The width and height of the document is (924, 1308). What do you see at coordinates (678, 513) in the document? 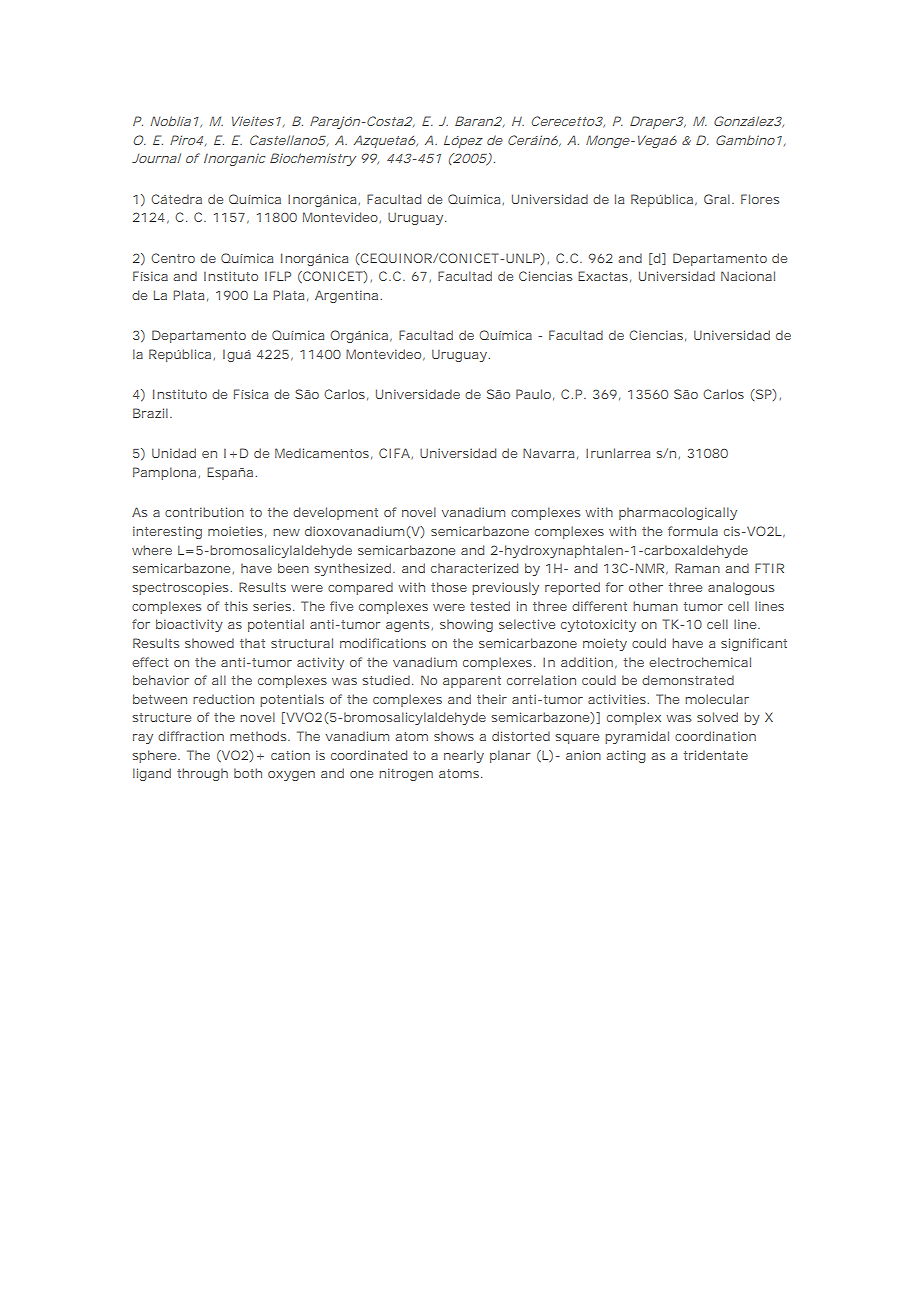
I see `pharmacologically` at bounding box center [678, 513].
